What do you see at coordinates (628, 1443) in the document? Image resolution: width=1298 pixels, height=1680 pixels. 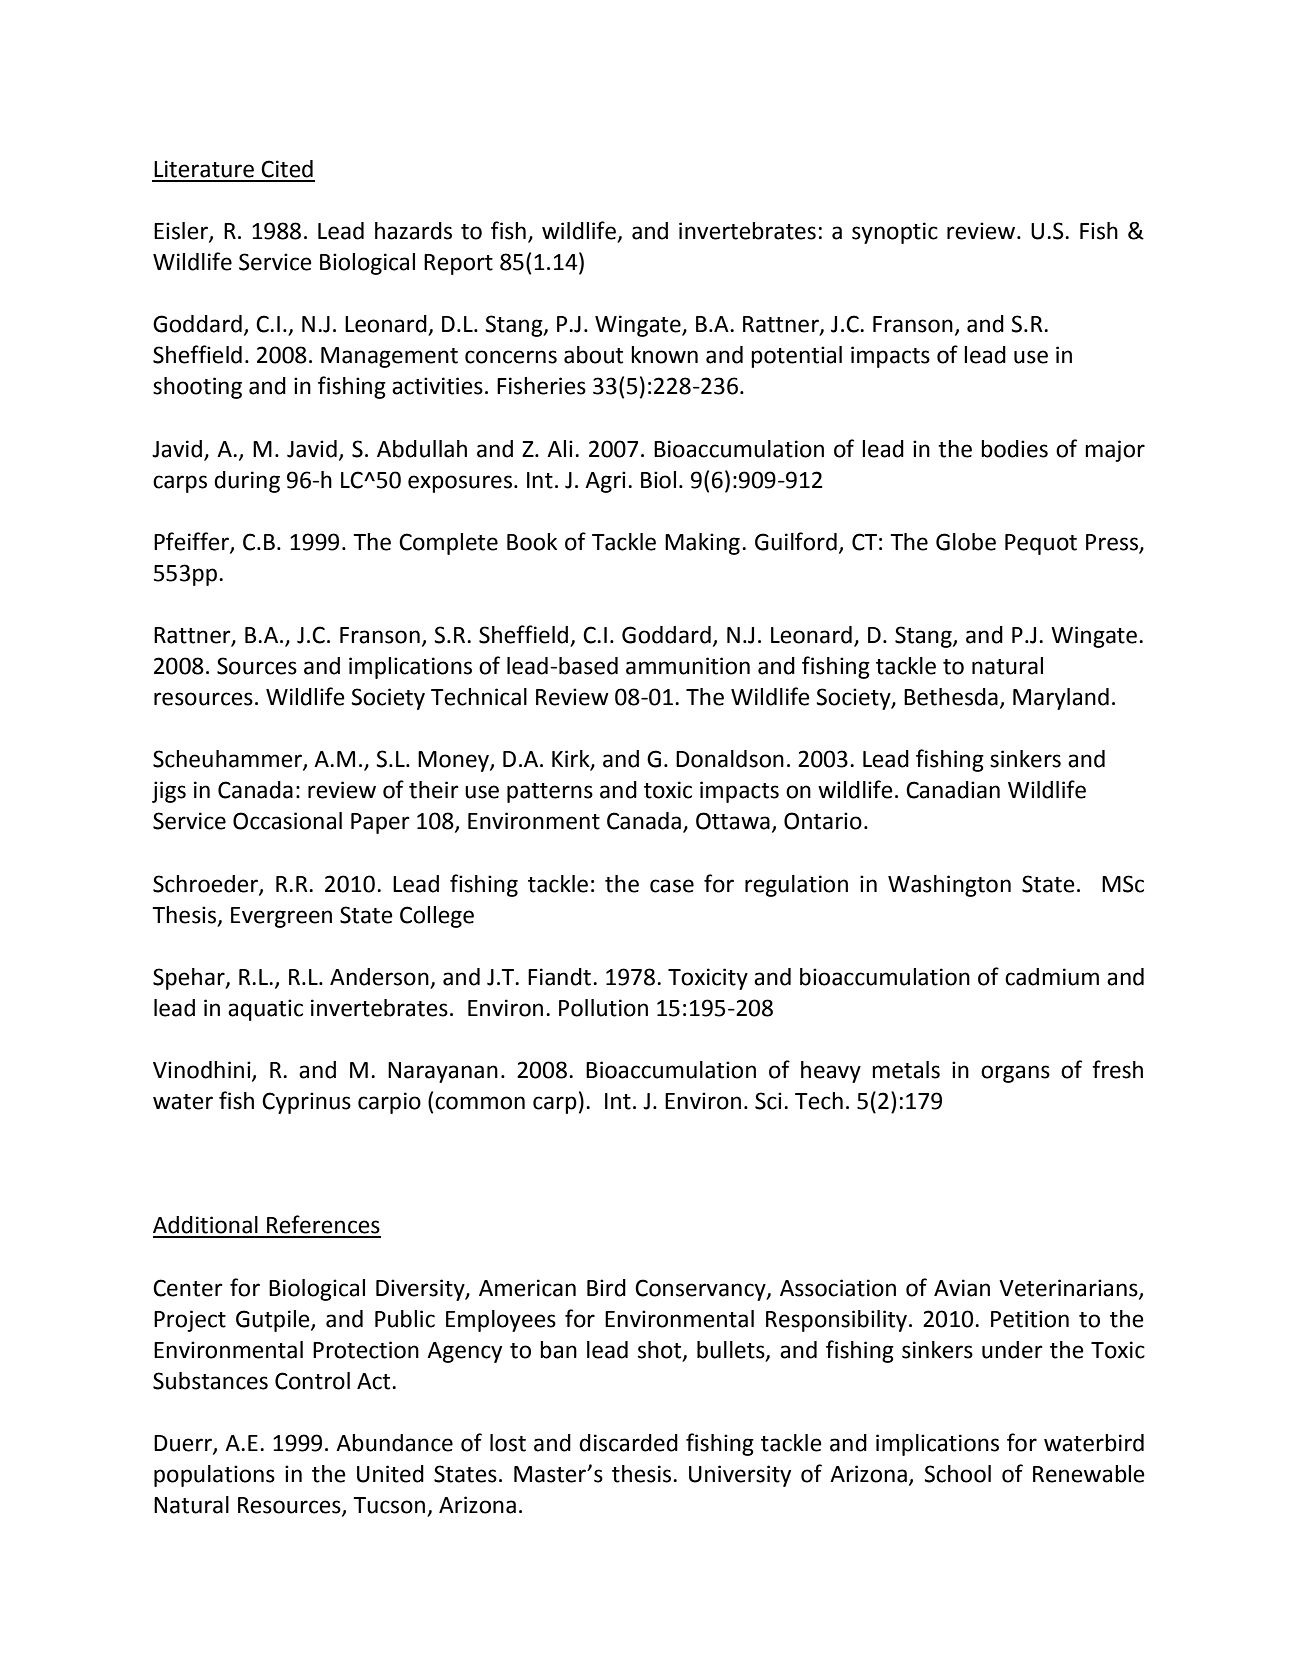 I see `discarded` at bounding box center [628, 1443].
